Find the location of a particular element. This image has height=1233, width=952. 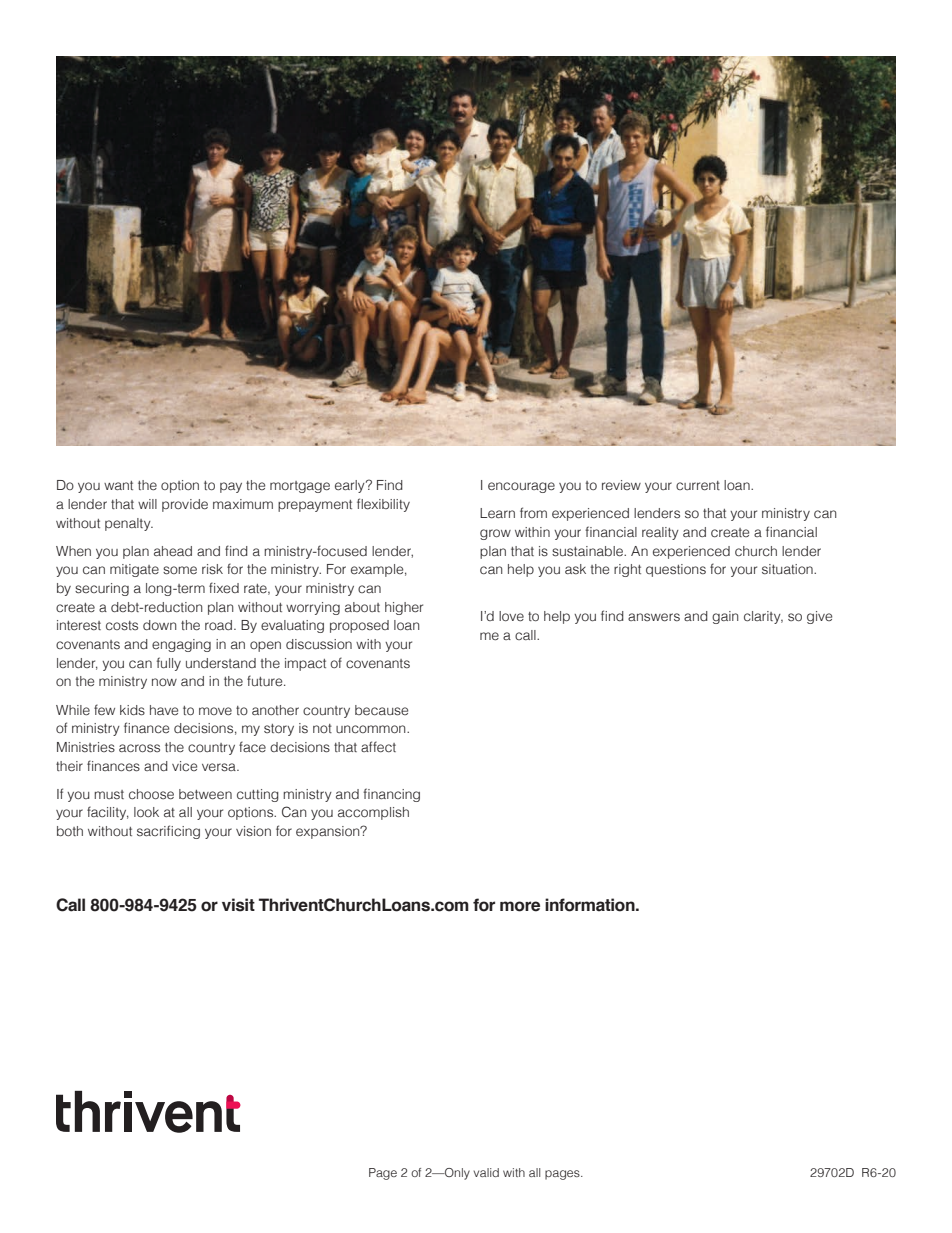

will is located at coordinates (147, 504).
